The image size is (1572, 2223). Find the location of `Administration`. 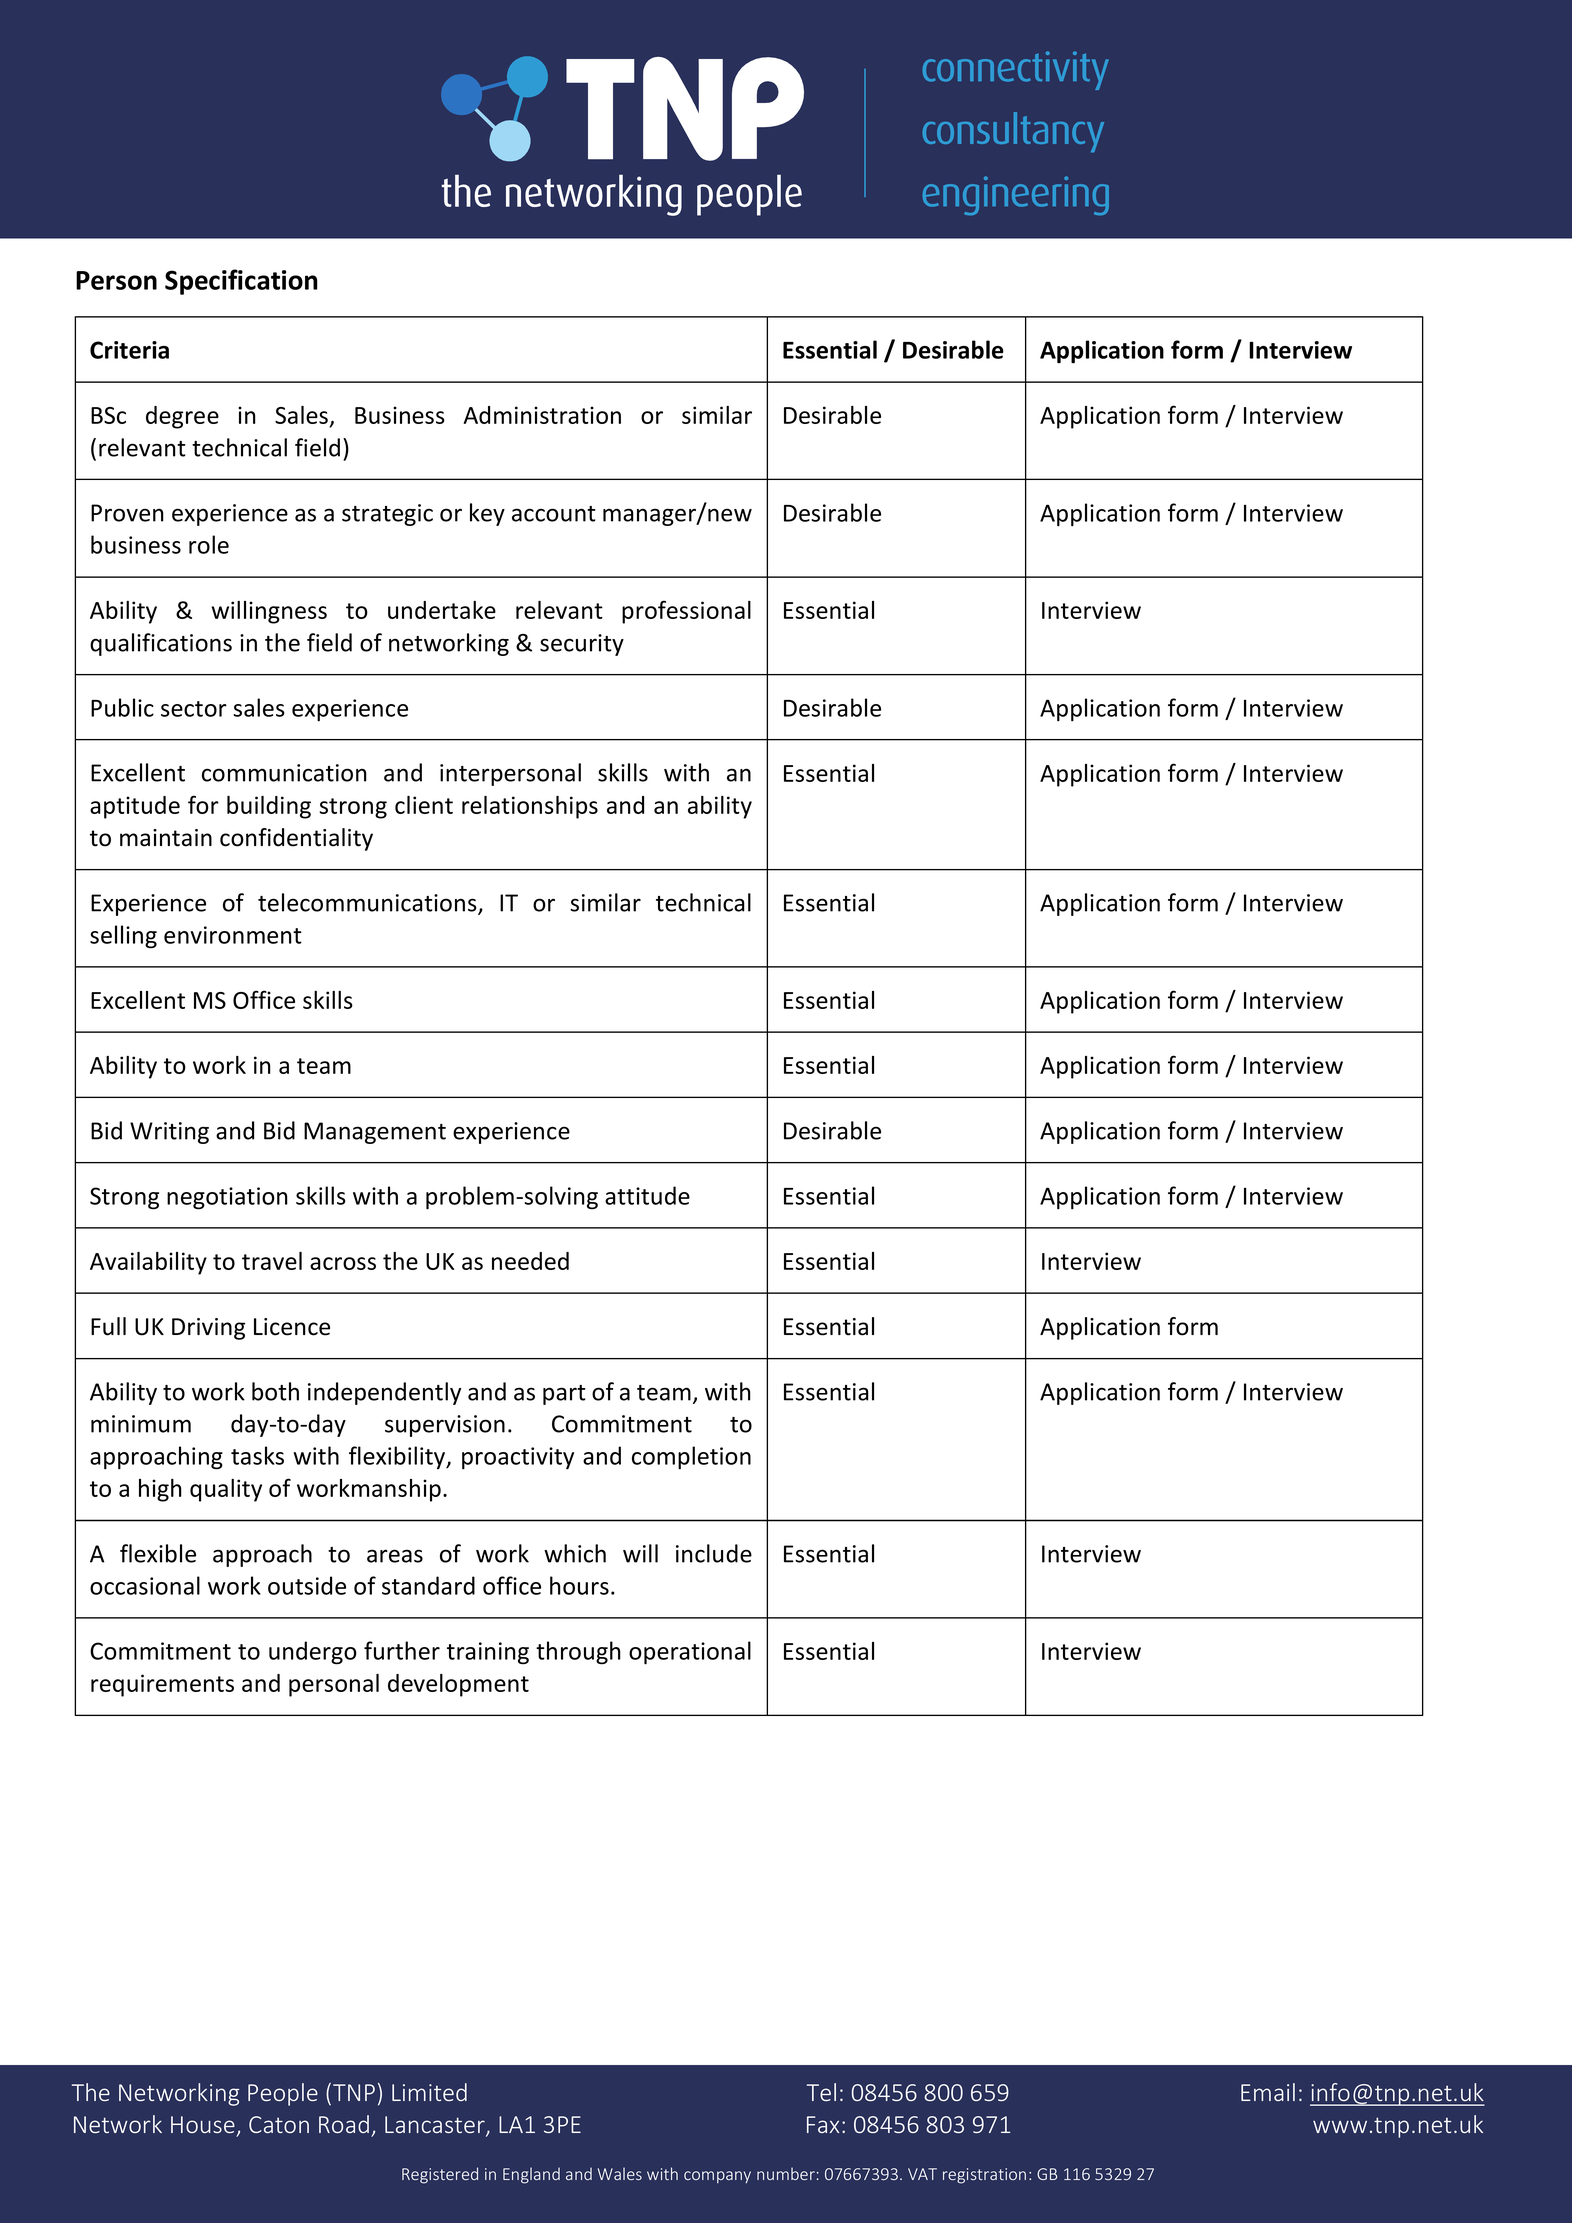

Administration is located at coordinates (542, 415).
